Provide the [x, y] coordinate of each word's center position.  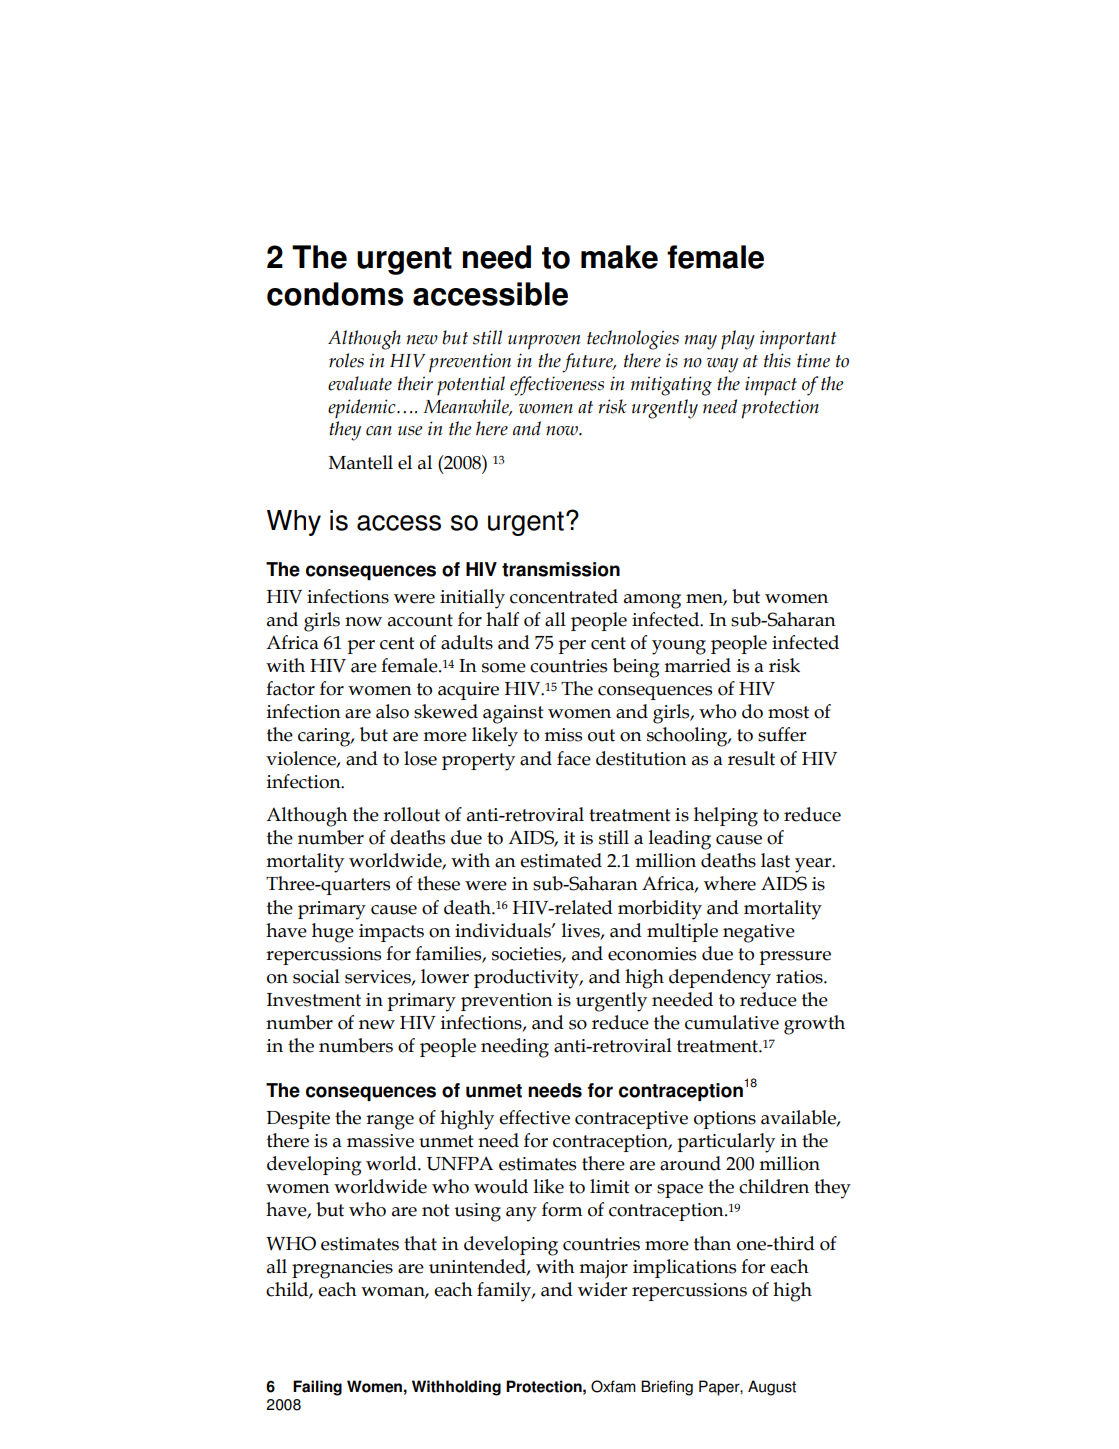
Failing [317, 1388]
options [725, 1120]
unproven [544, 342]
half [502, 619]
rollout [411, 814]
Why [294, 523]
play [738, 340]
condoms [335, 294]
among [652, 601]
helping [726, 817]
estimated [561, 860]
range [390, 1122]
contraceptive [631, 1120]
